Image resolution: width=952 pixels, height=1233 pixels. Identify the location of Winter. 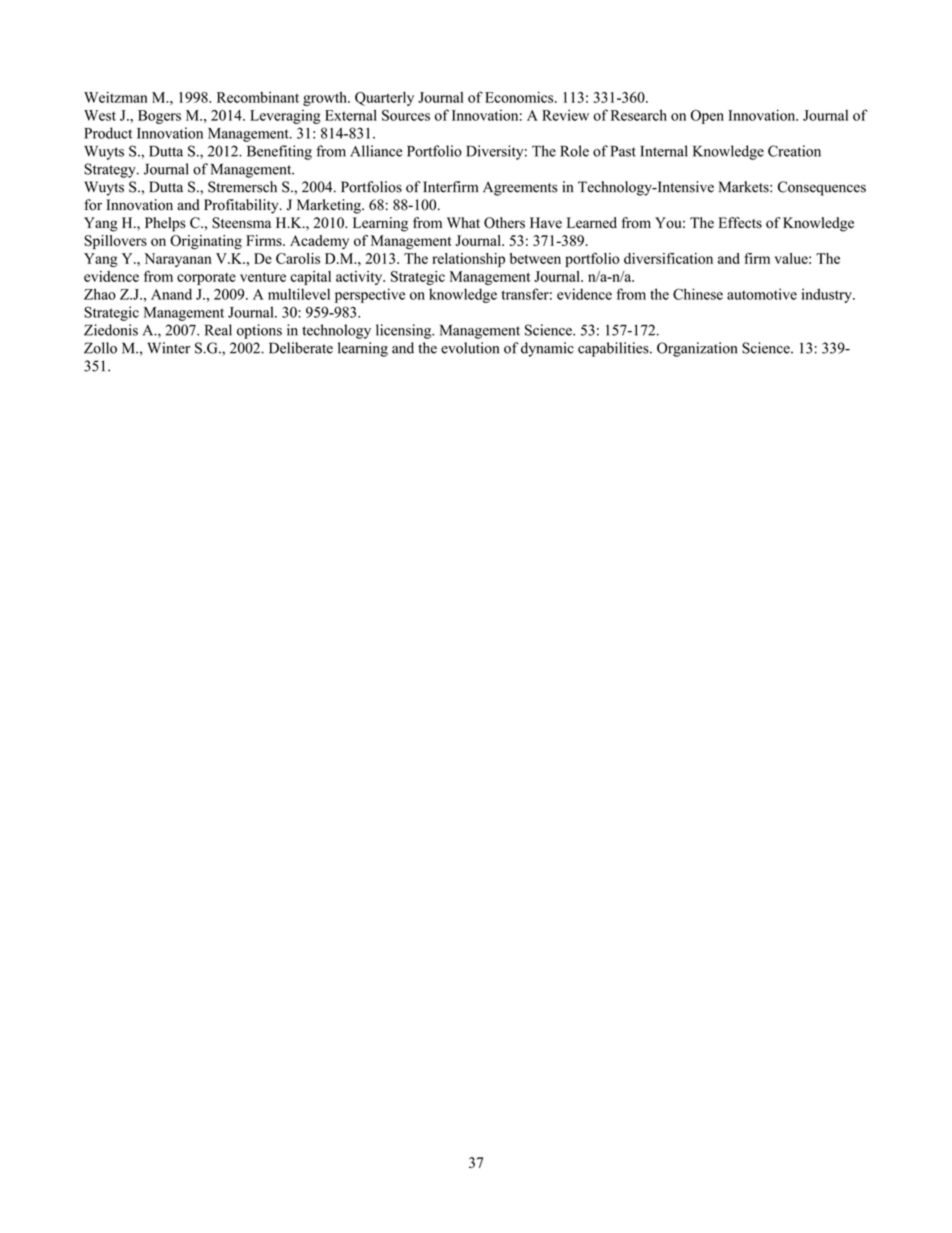
(168, 348).
